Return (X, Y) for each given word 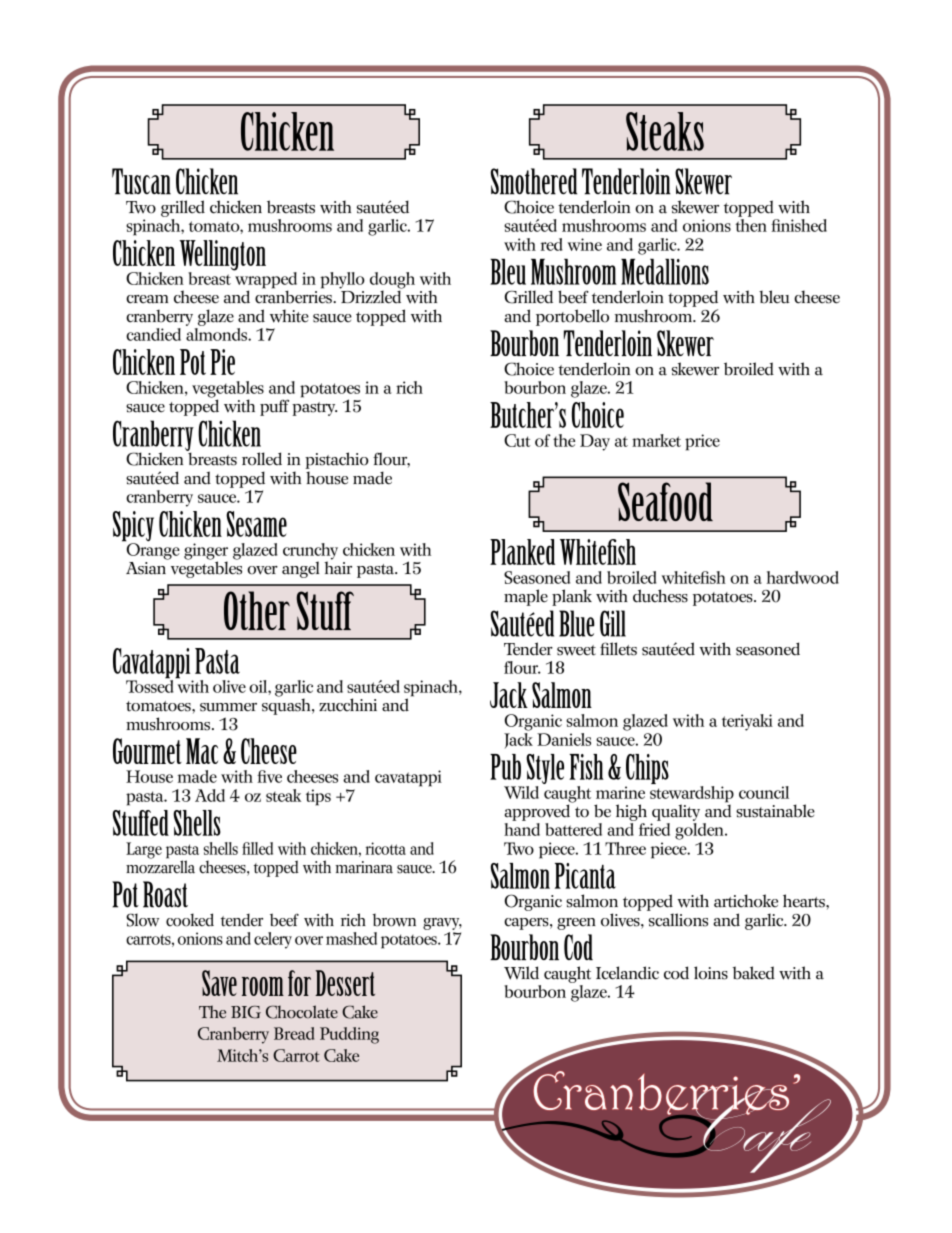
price (702, 442)
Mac (202, 751)
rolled (262, 459)
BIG (246, 1012)
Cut (517, 440)
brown (394, 920)
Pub (505, 767)
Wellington (223, 256)
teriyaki (747, 722)
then (751, 225)
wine (585, 244)
